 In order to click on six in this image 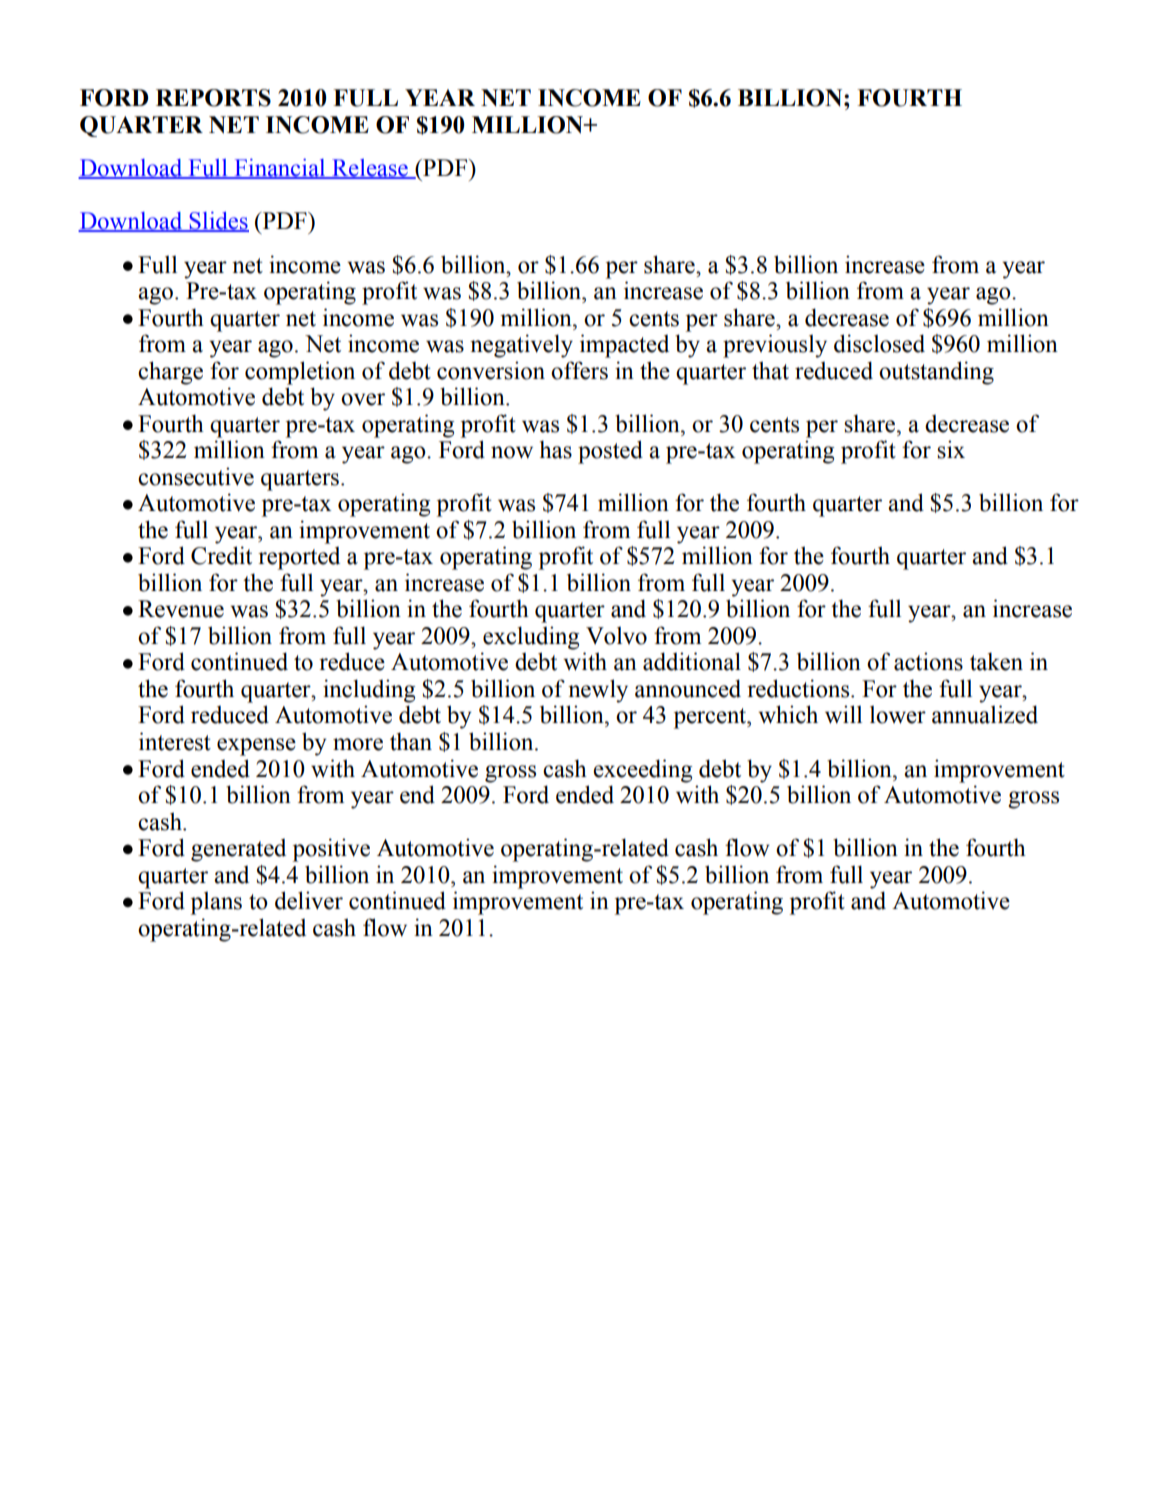, I will do `click(951, 449)`.
